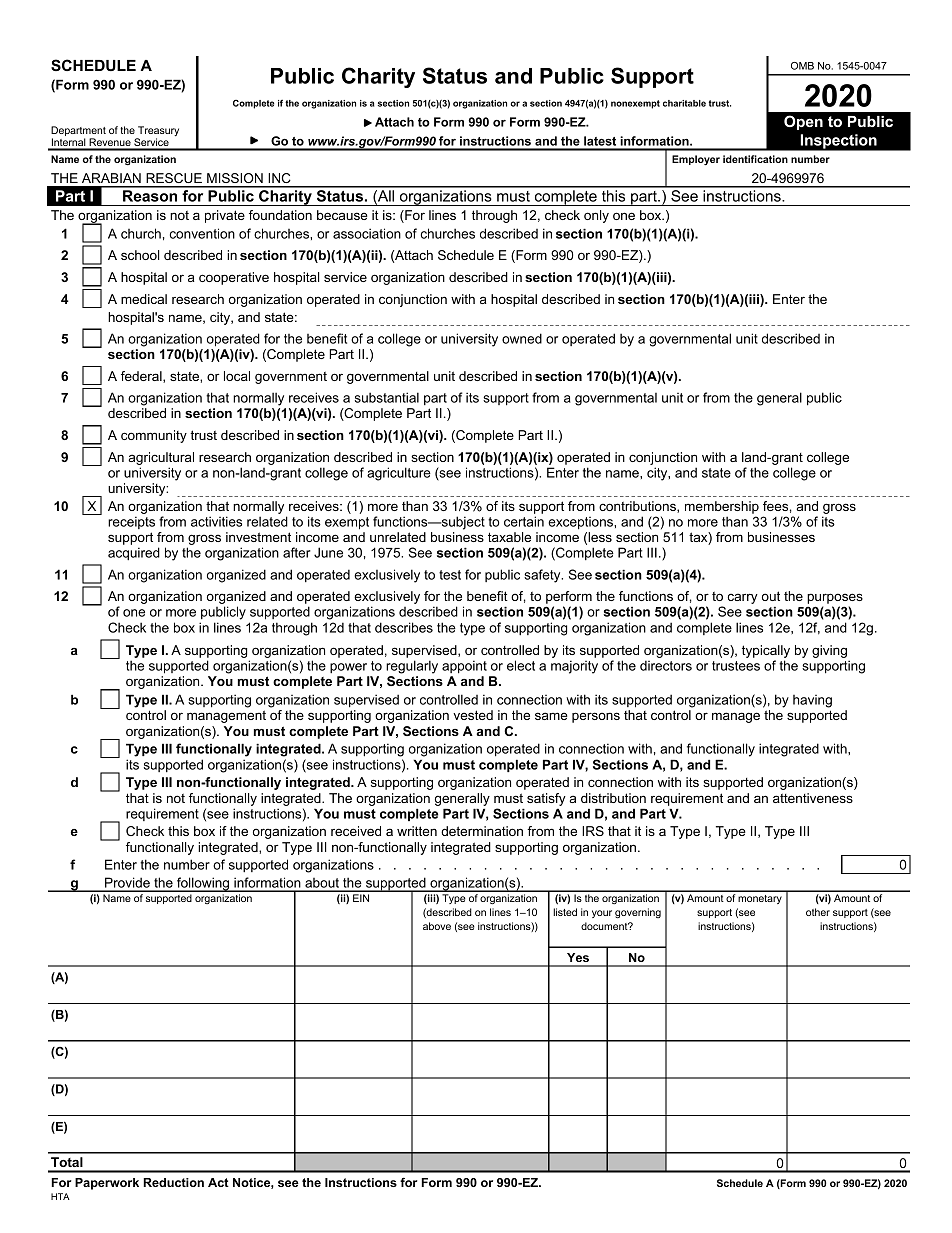 This image has height=1233, width=952. I want to click on Treasury, so click(157, 132).
